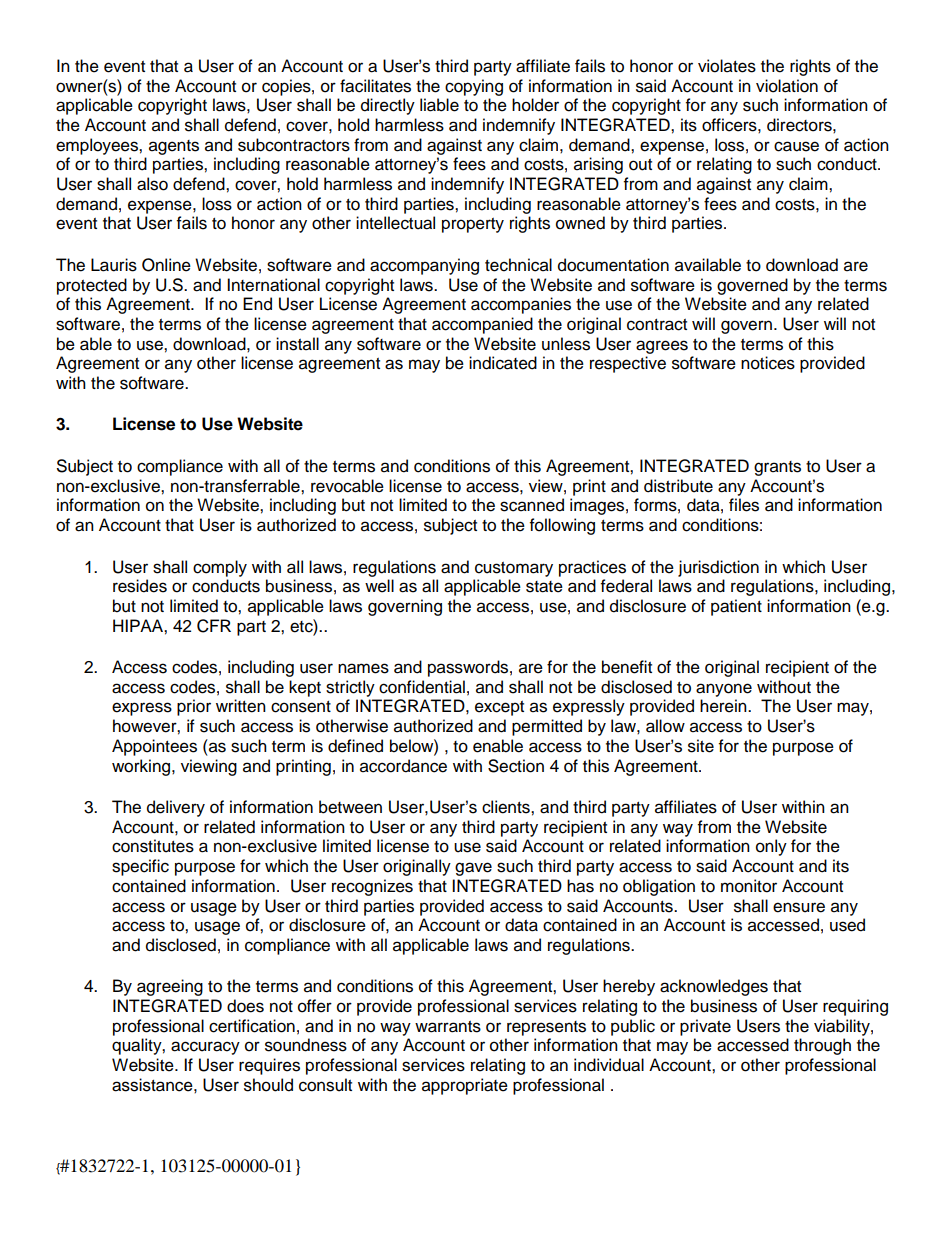 Image resolution: width=952 pixels, height=1233 pixels. What do you see at coordinates (205, 1048) in the screenshot?
I see `accuracy` at bounding box center [205, 1048].
